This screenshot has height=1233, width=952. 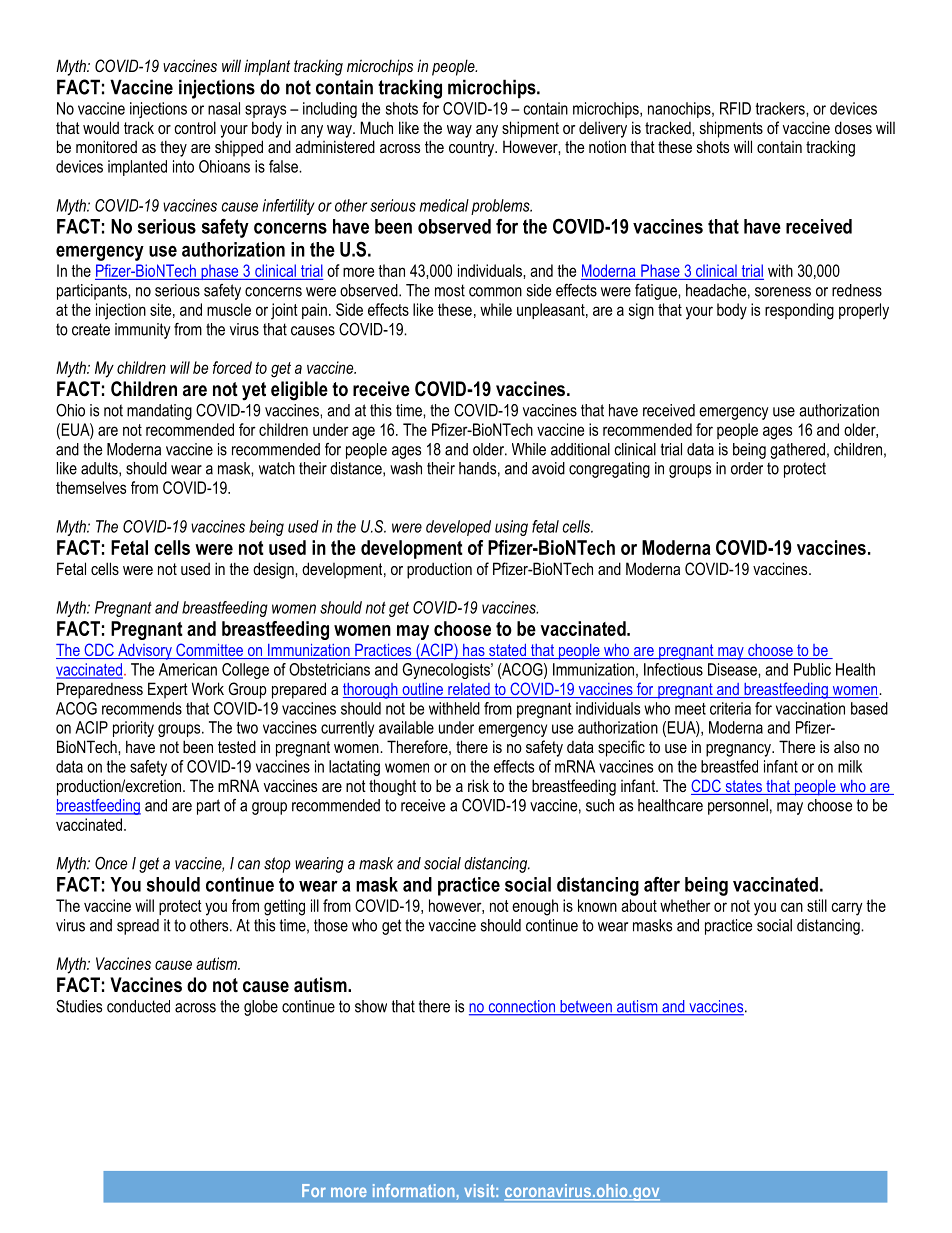 What do you see at coordinates (747, 468) in the screenshot?
I see `order` at bounding box center [747, 468].
